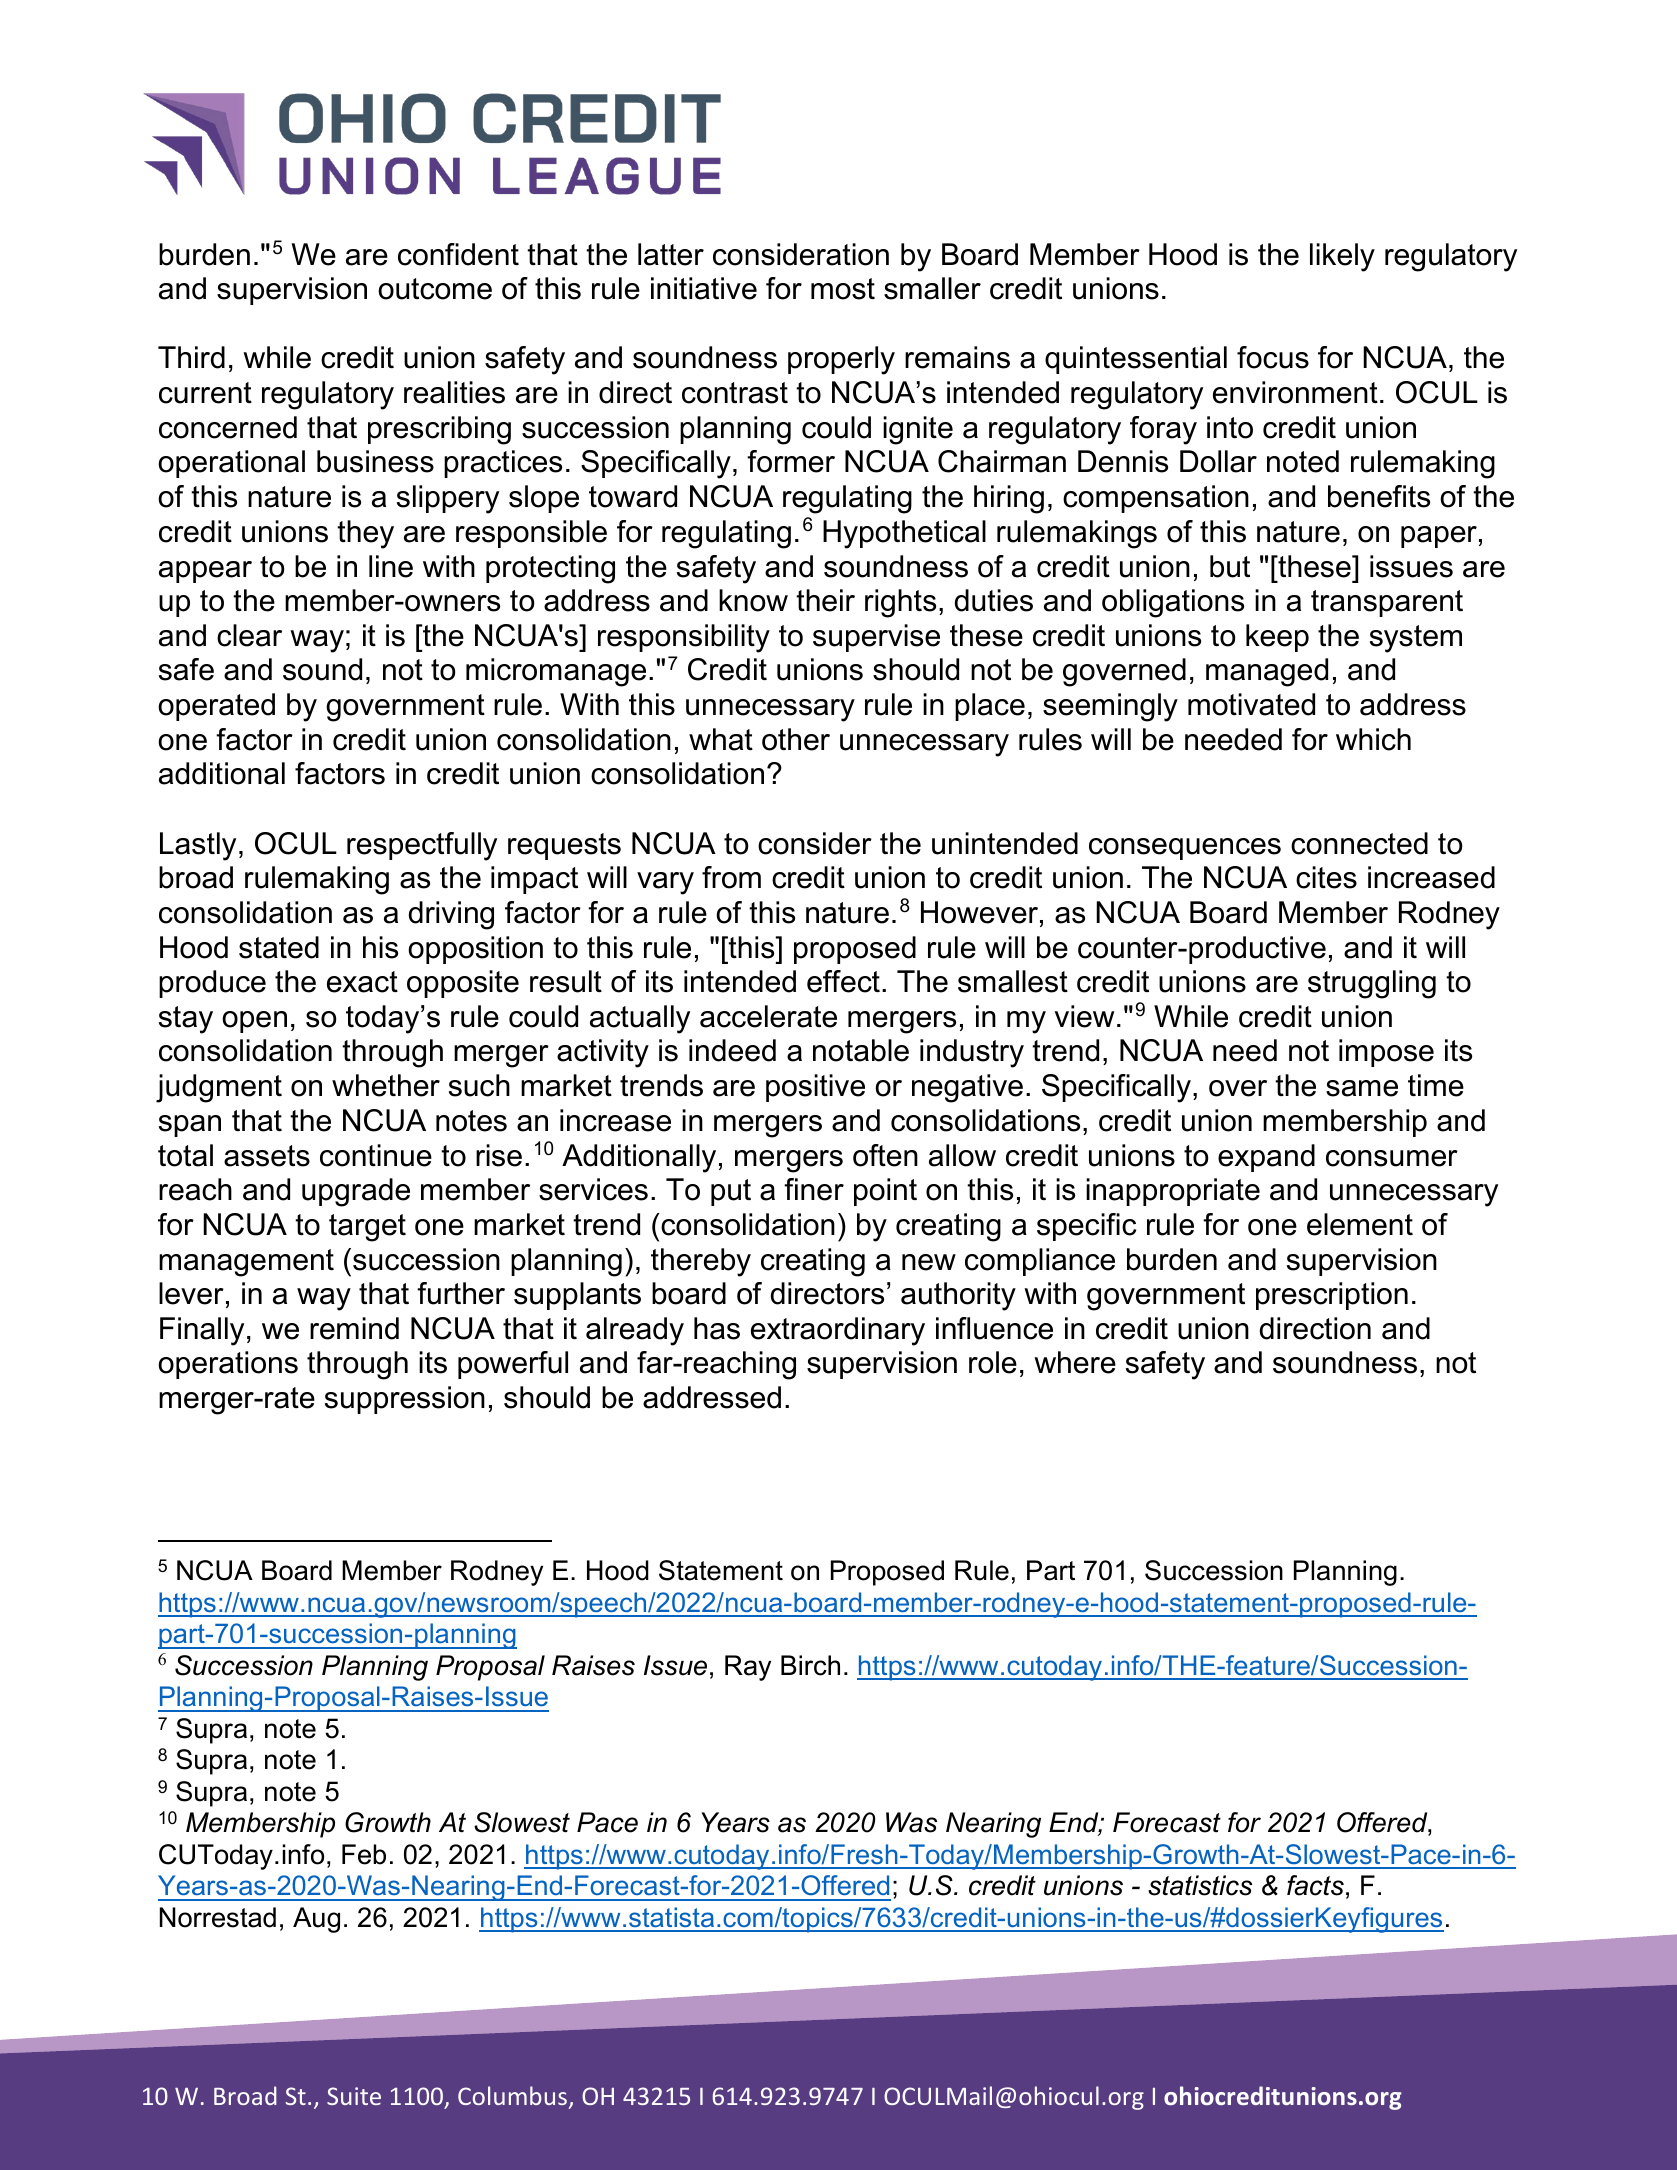 This screenshot has height=2170, width=1677. I want to click on supervise, so click(876, 638).
